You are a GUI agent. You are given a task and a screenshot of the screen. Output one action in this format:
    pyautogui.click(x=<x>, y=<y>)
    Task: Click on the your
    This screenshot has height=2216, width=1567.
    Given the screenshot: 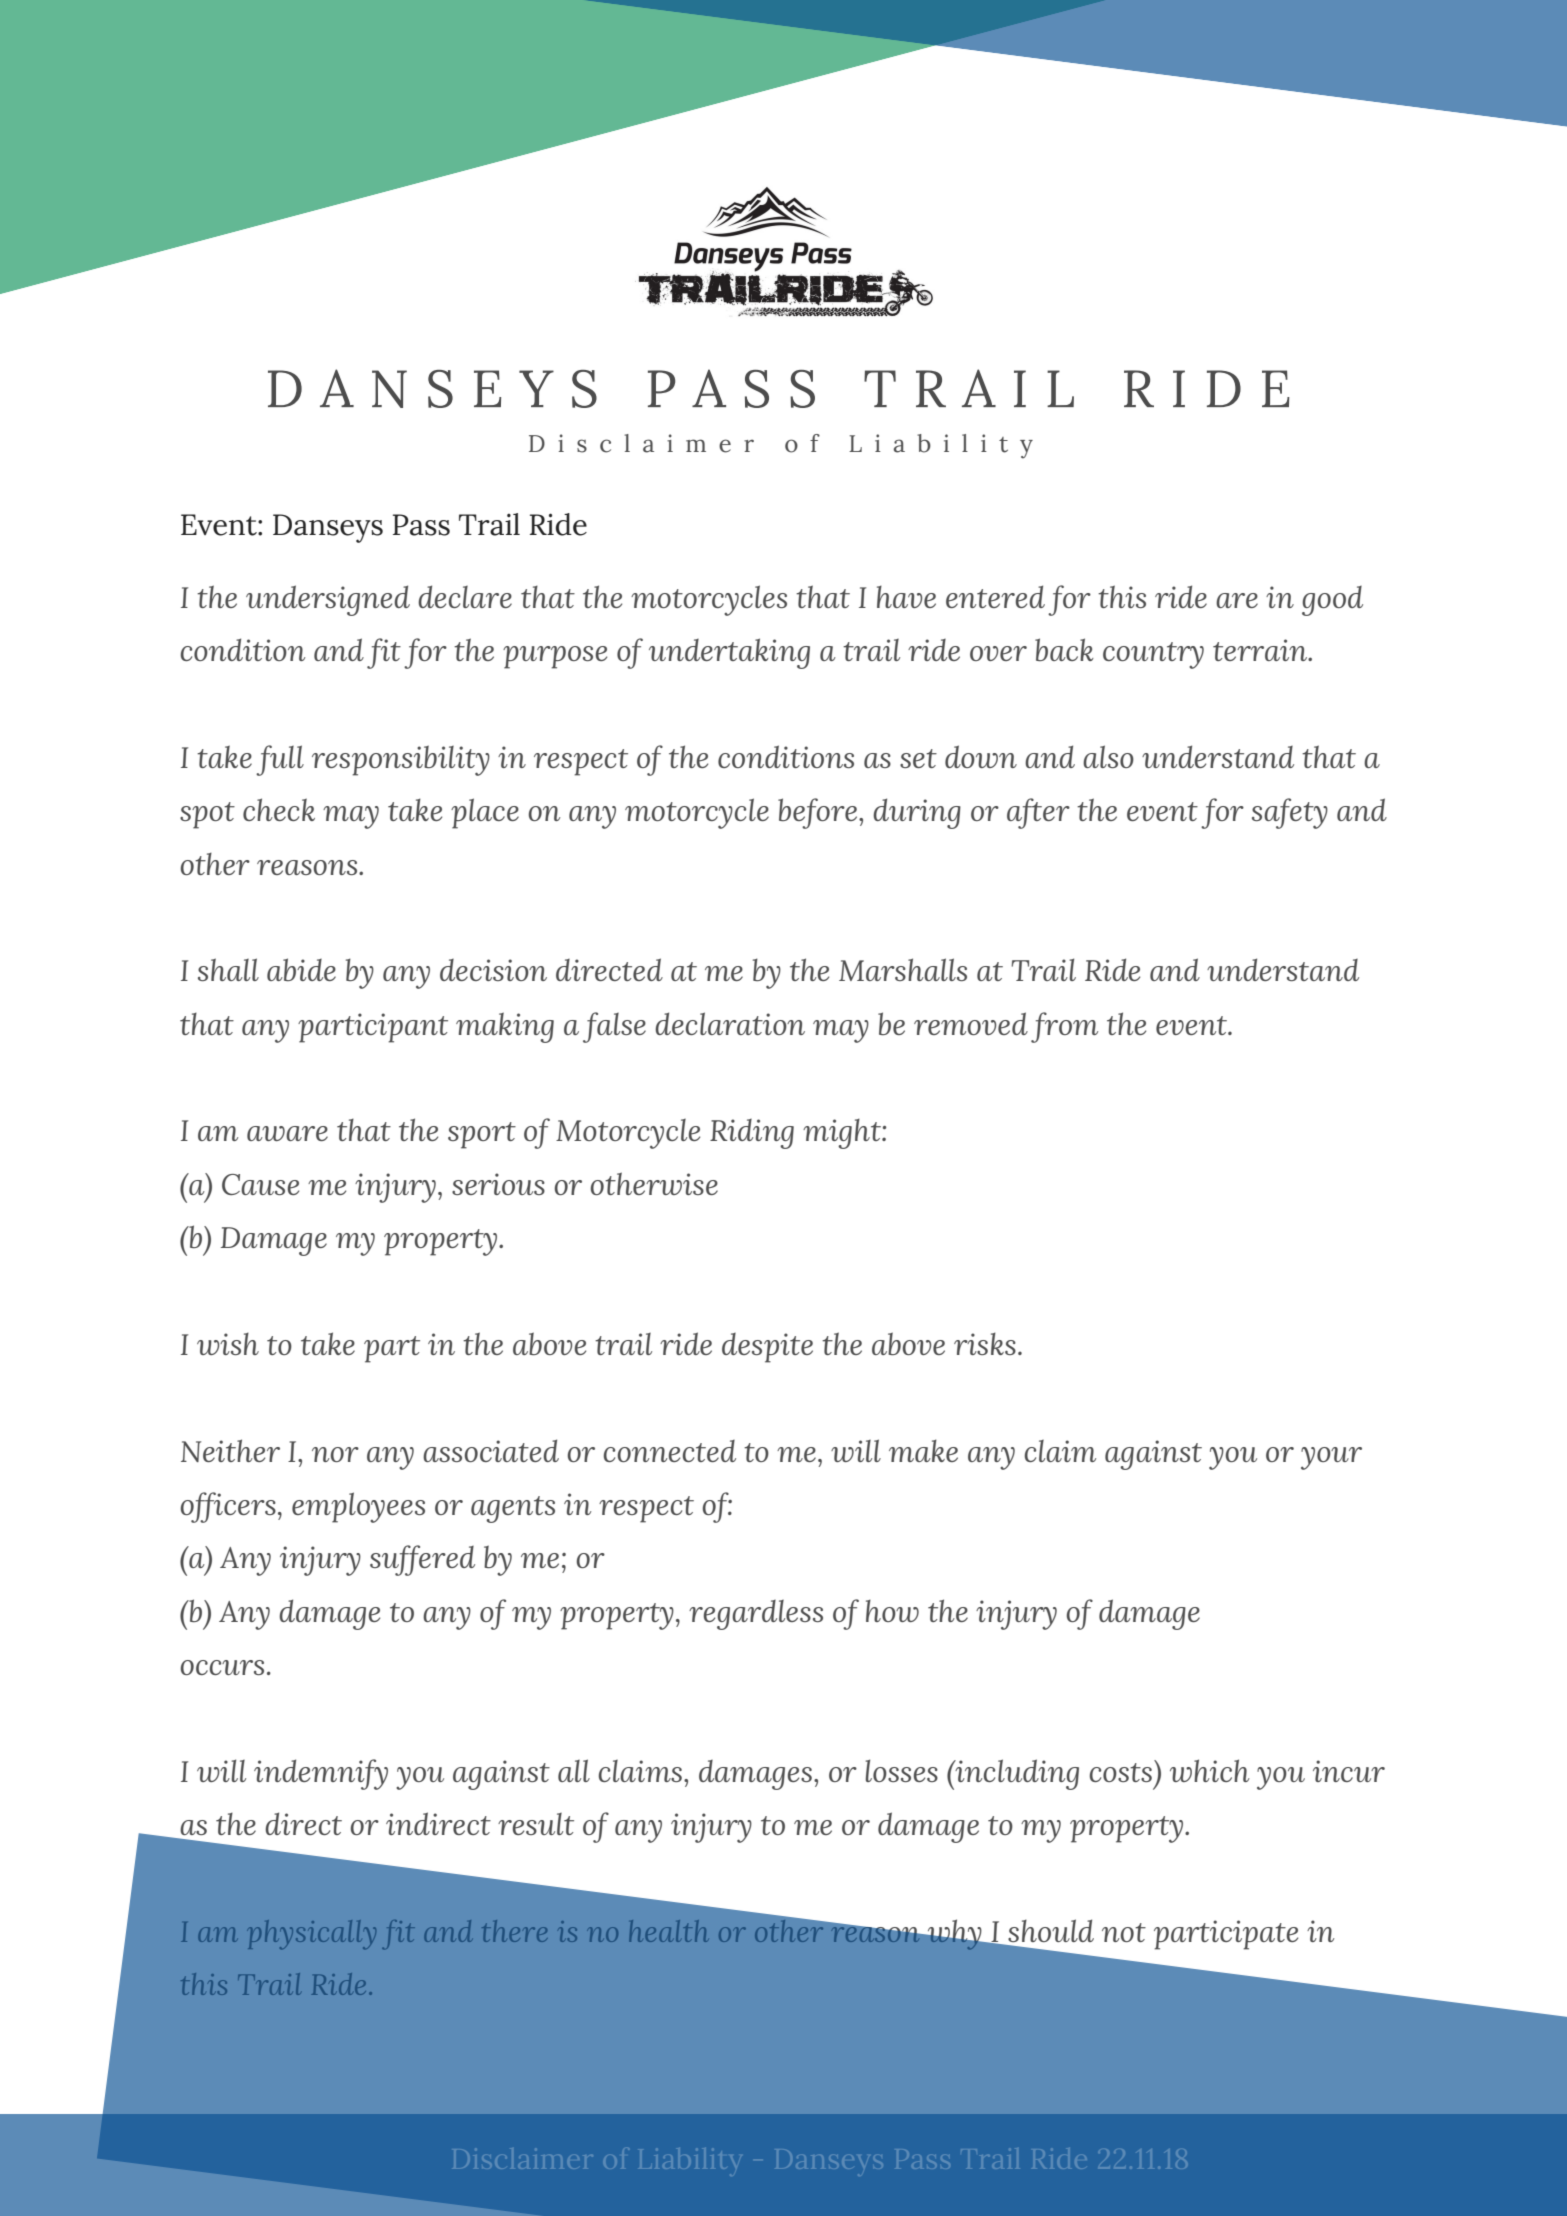 What is the action you would take?
    pyautogui.click(x=1331, y=1458)
